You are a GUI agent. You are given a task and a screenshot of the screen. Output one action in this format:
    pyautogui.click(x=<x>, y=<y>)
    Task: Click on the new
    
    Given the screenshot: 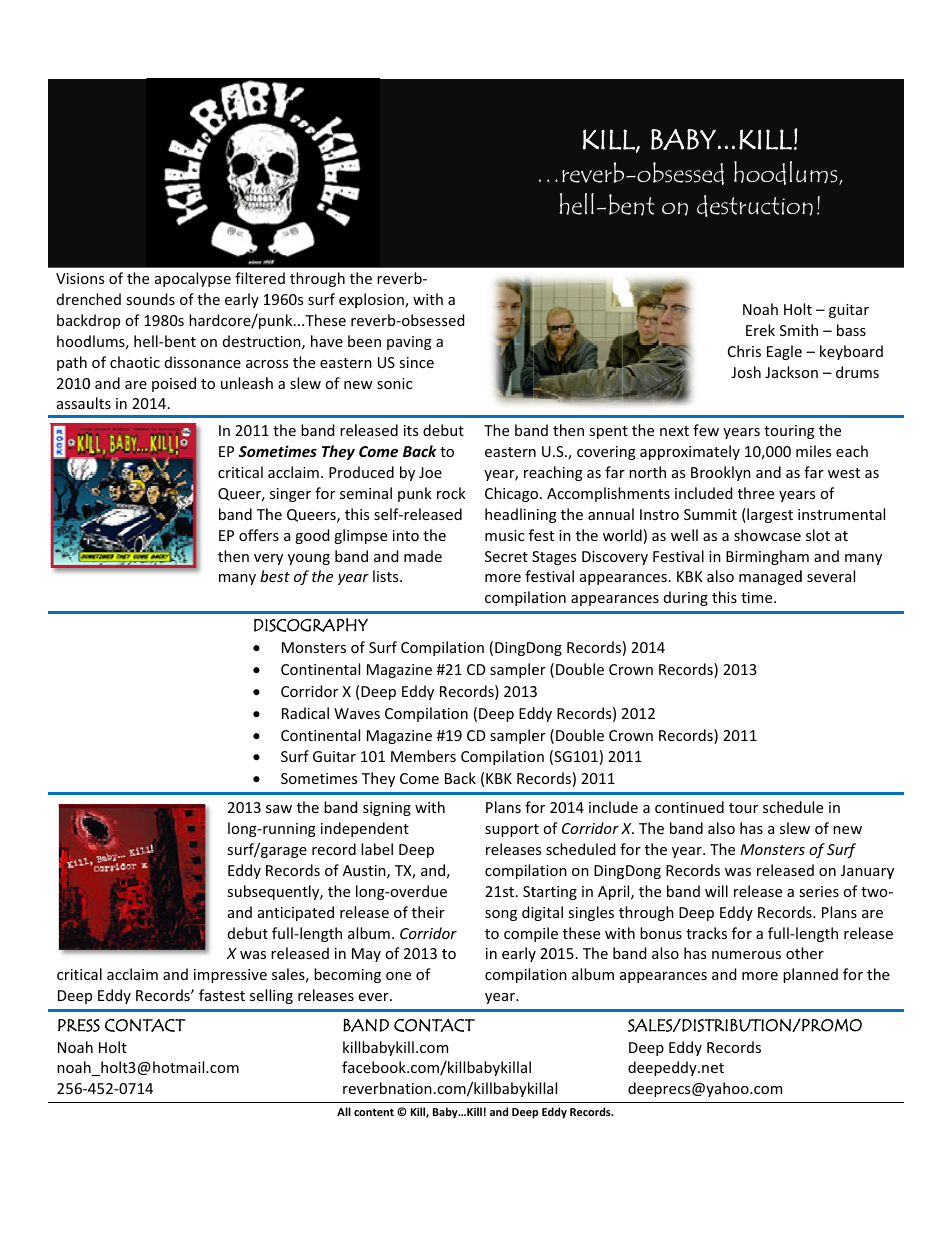 What is the action you would take?
    pyautogui.click(x=847, y=830)
